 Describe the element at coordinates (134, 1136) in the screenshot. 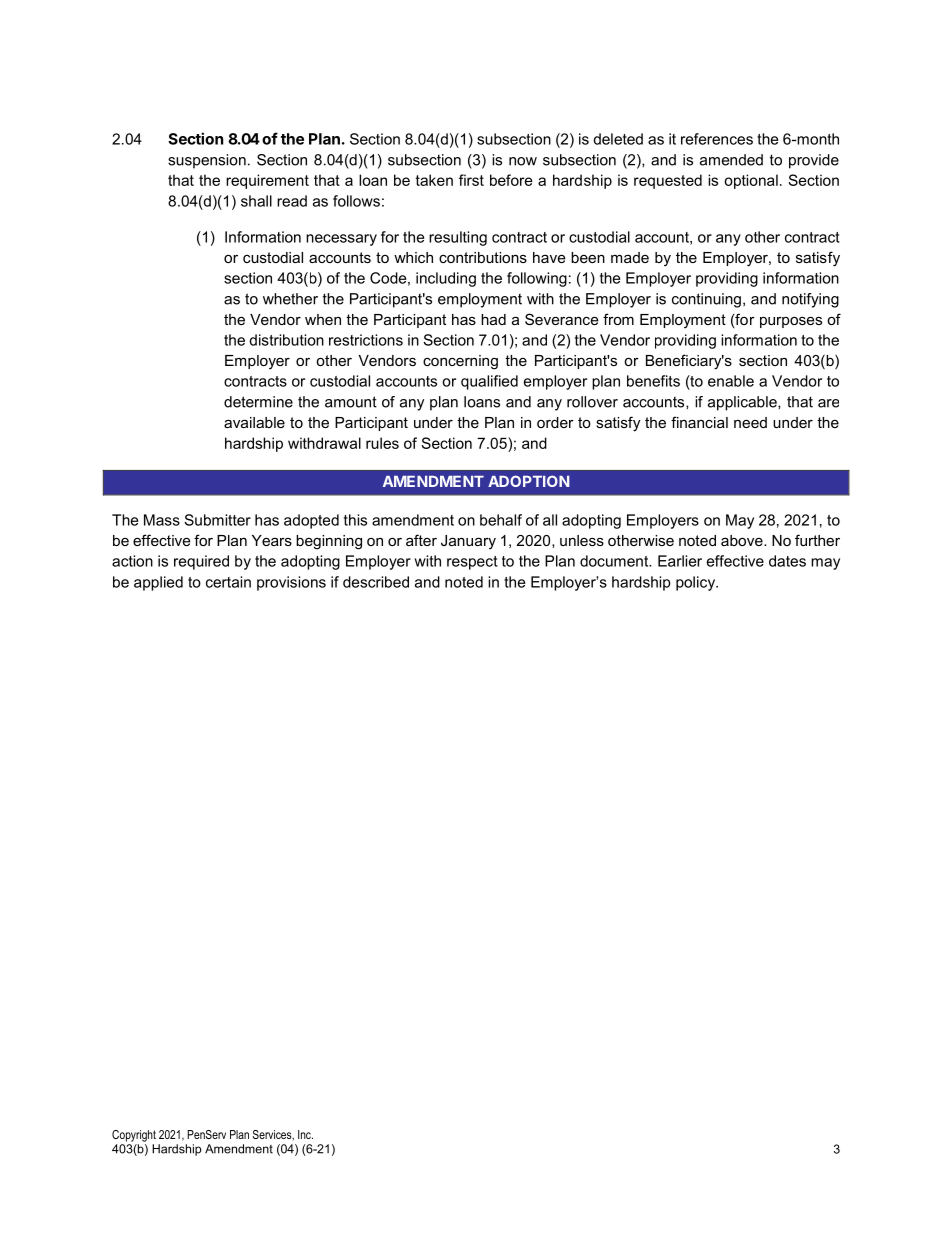

I see `Copyright` at that location.
